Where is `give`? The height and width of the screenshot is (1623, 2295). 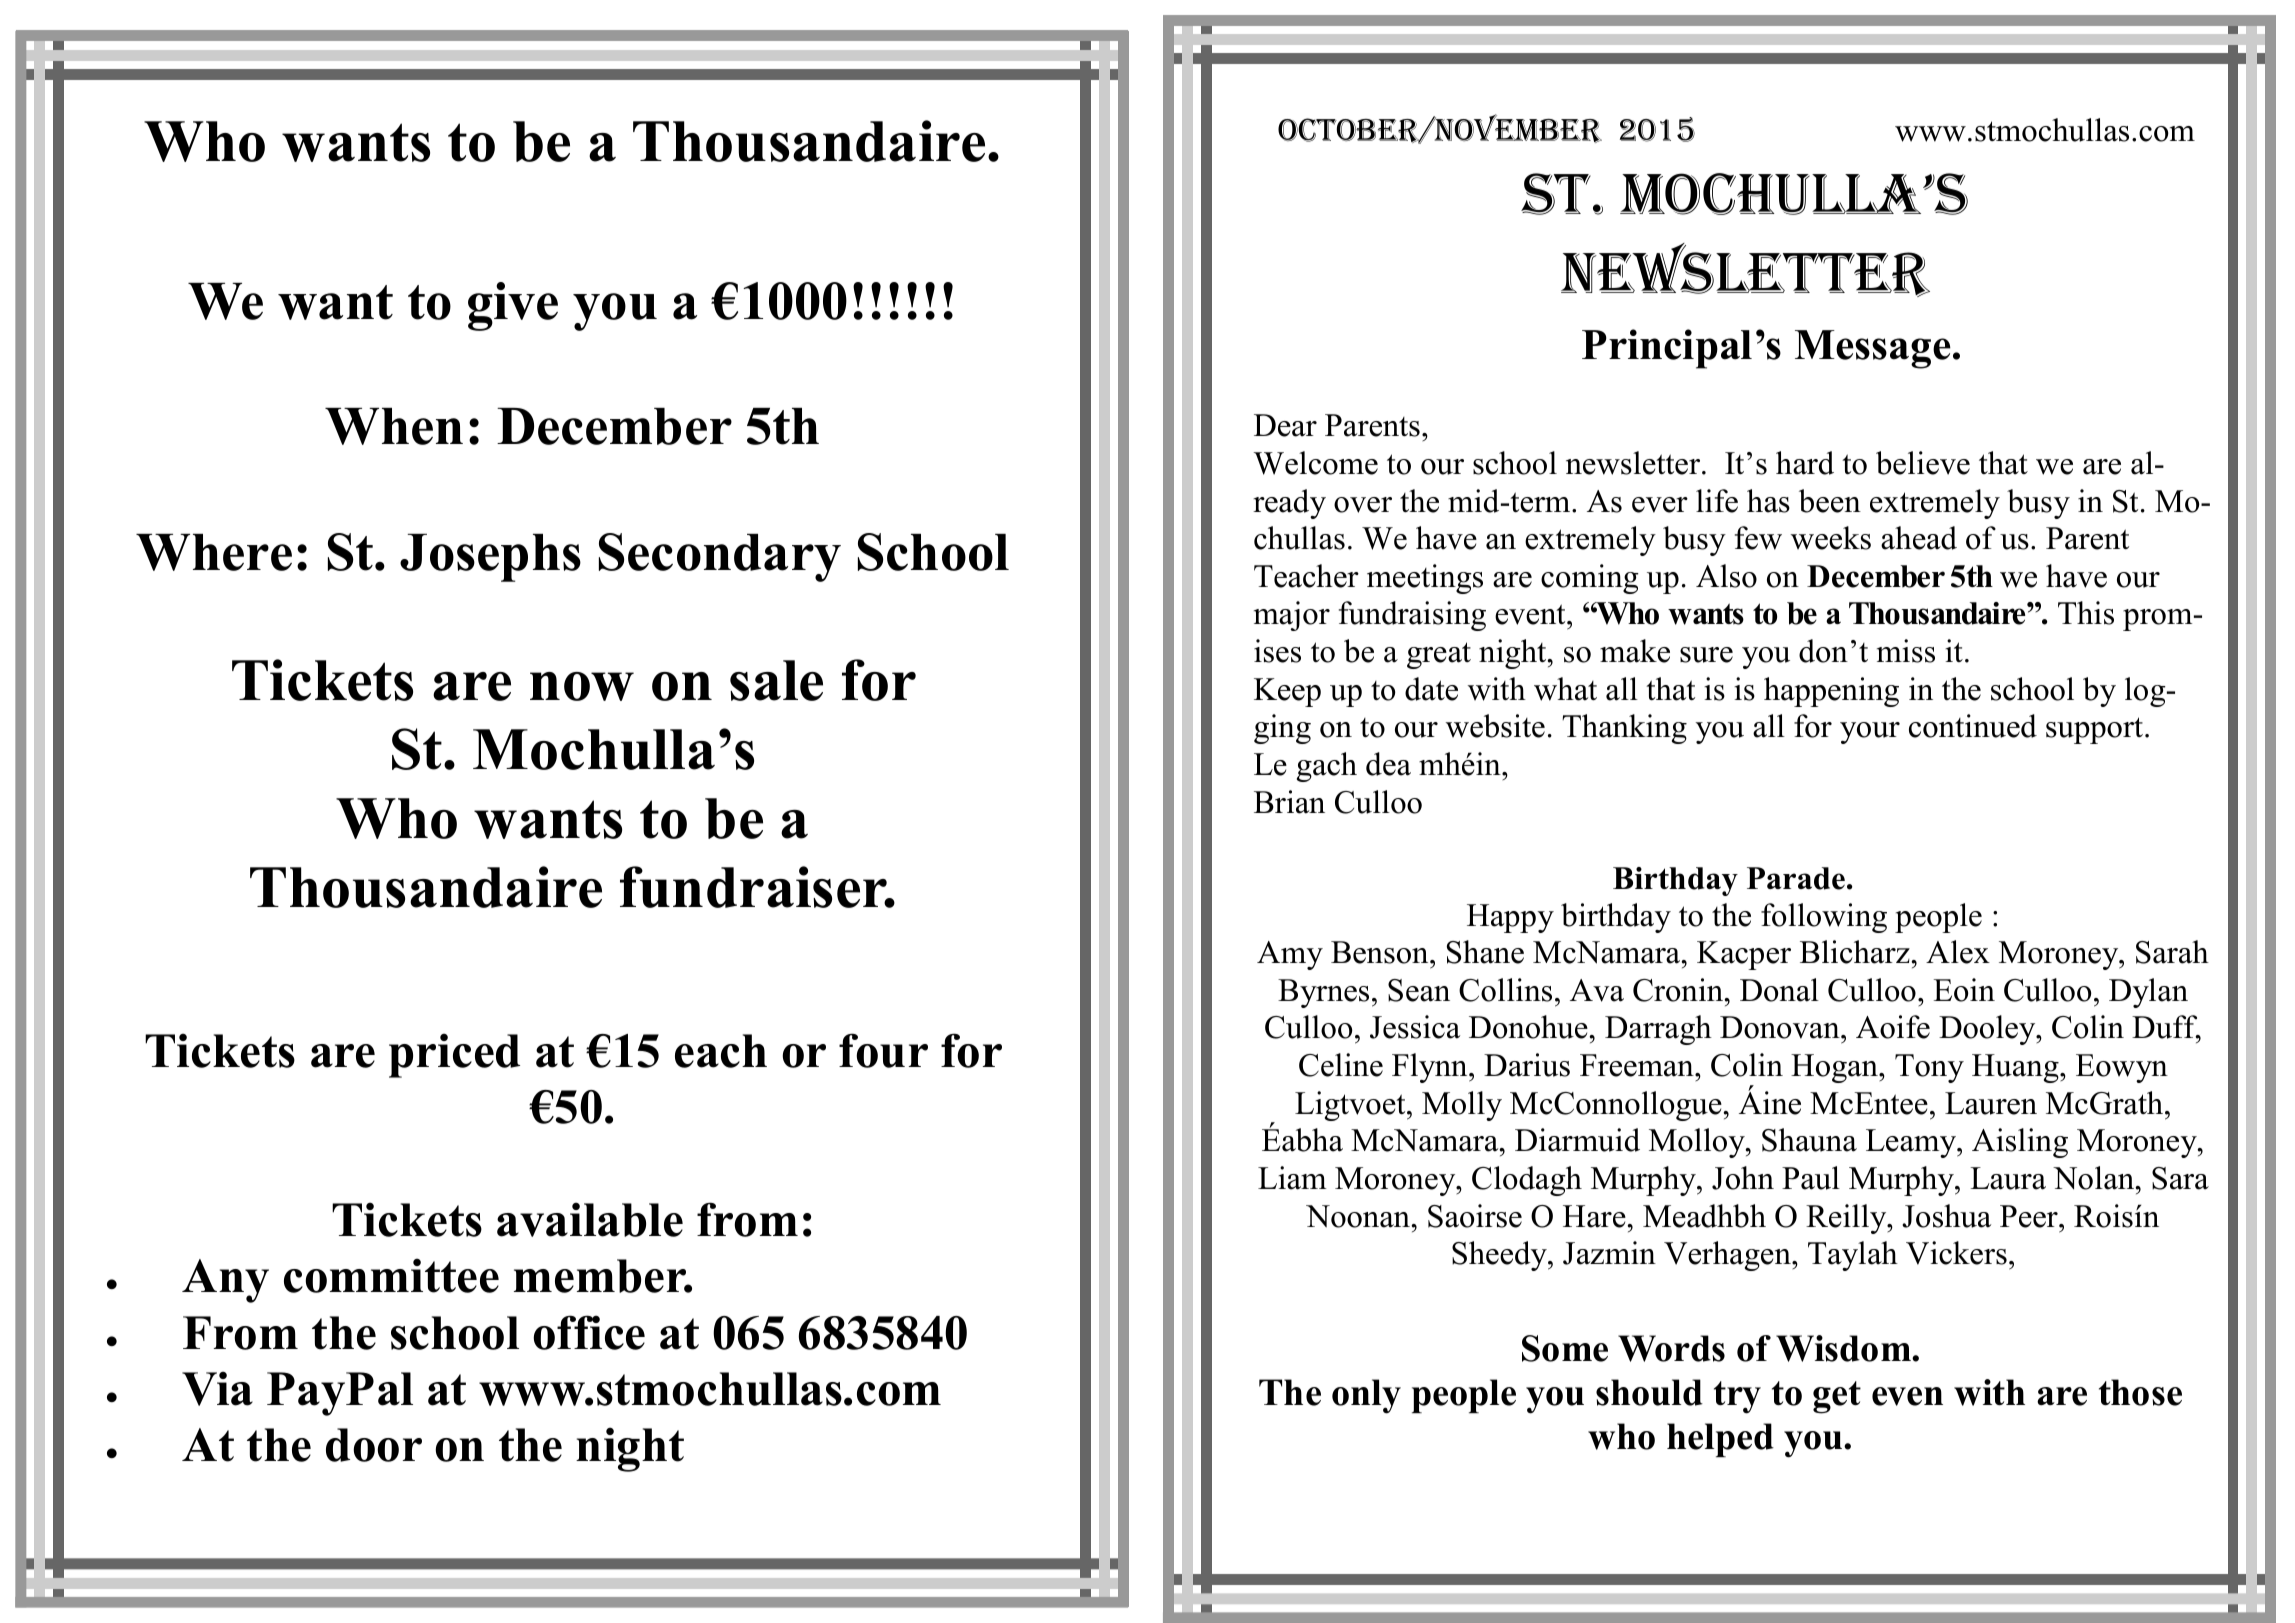 give is located at coordinates (513, 306).
